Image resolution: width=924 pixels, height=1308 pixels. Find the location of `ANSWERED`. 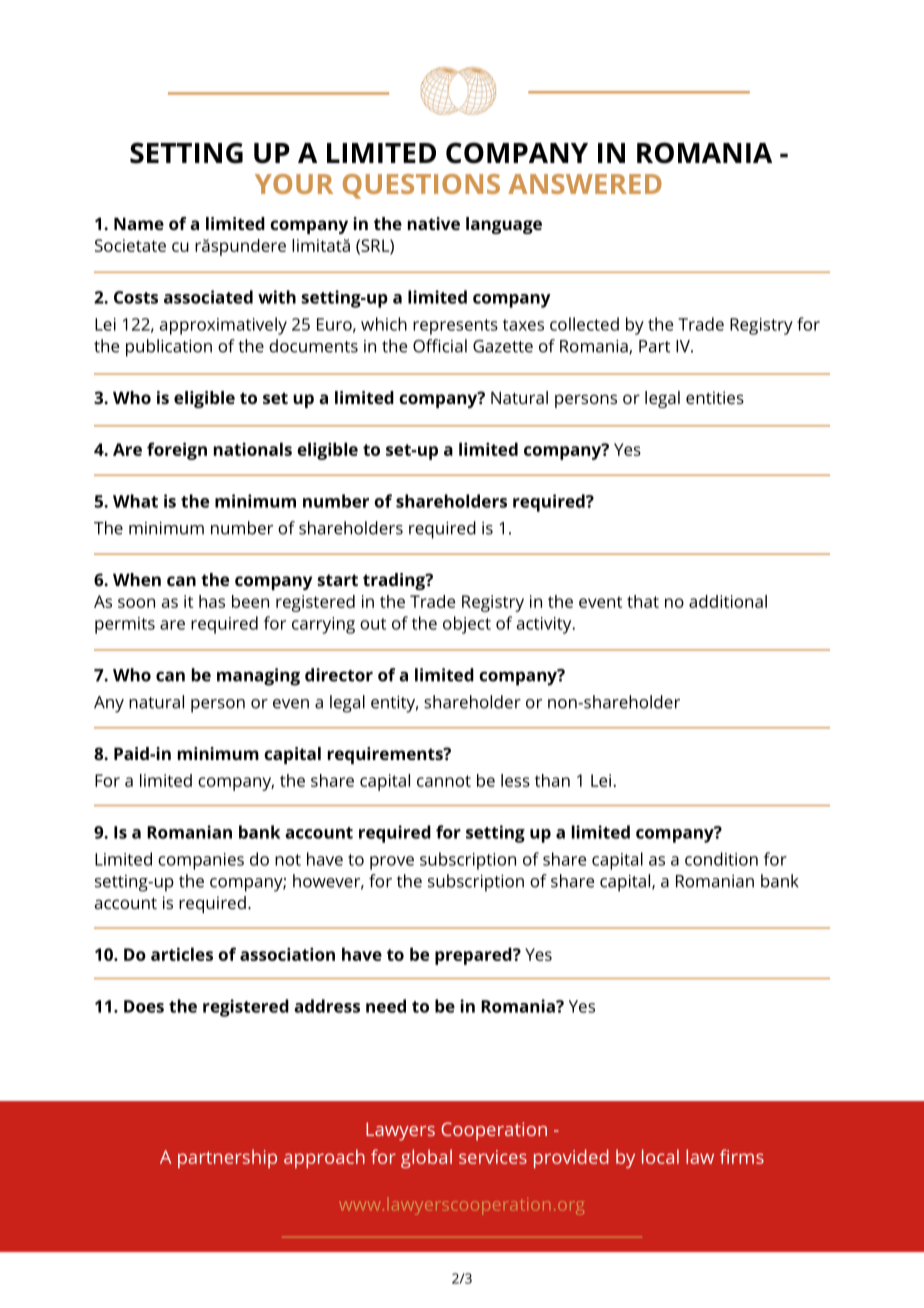

ANSWERED is located at coordinates (585, 184).
